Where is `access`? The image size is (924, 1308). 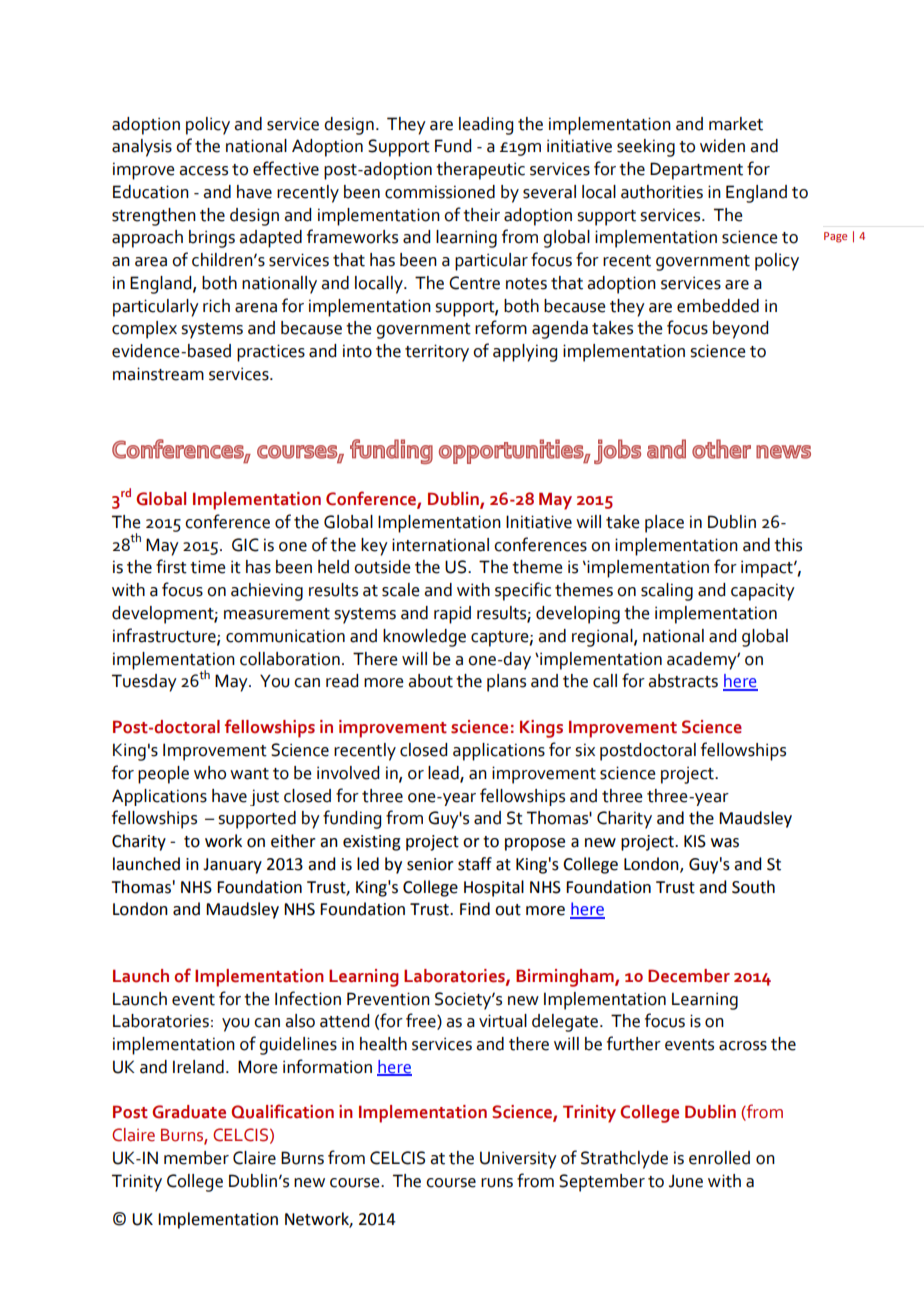 access is located at coordinates (203, 171).
